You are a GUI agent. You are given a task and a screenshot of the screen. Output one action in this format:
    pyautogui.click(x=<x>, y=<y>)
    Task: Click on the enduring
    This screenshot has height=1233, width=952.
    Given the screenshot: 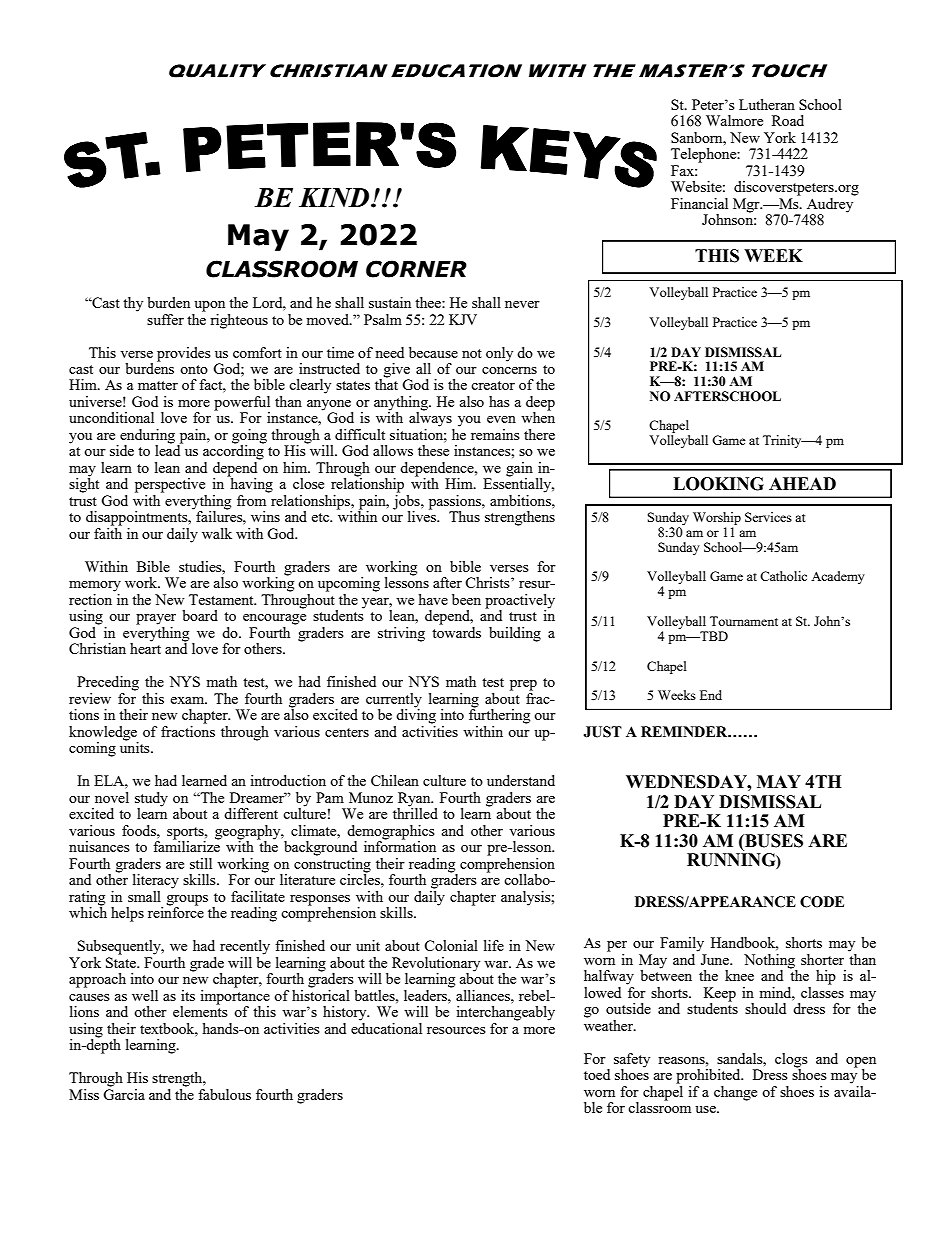 What is the action you would take?
    pyautogui.click(x=148, y=437)
